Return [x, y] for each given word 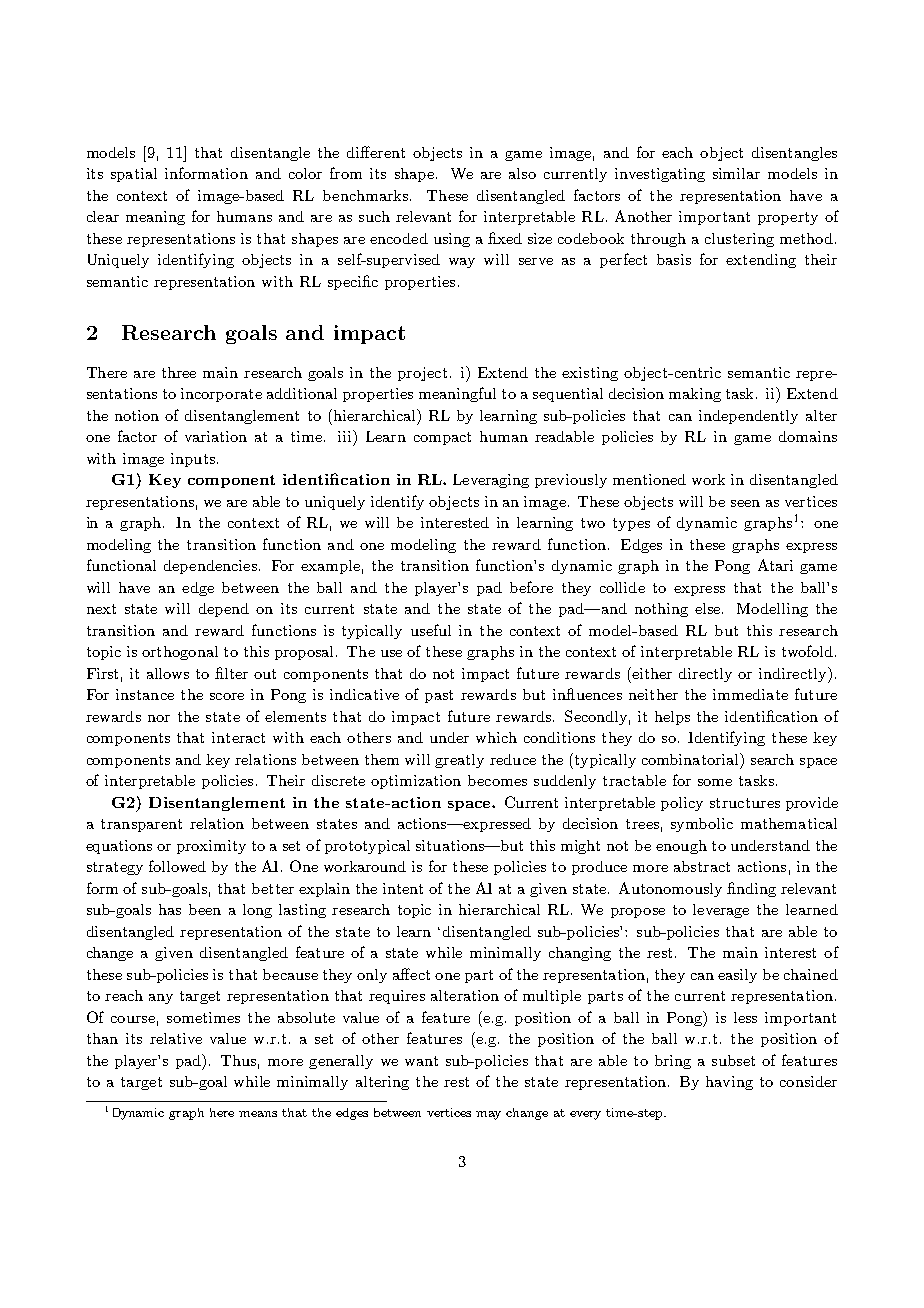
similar [736, 173]
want [421, 1061]
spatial [134, 175]
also [522, 173]
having [729, 1083]
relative [176, 1038]
